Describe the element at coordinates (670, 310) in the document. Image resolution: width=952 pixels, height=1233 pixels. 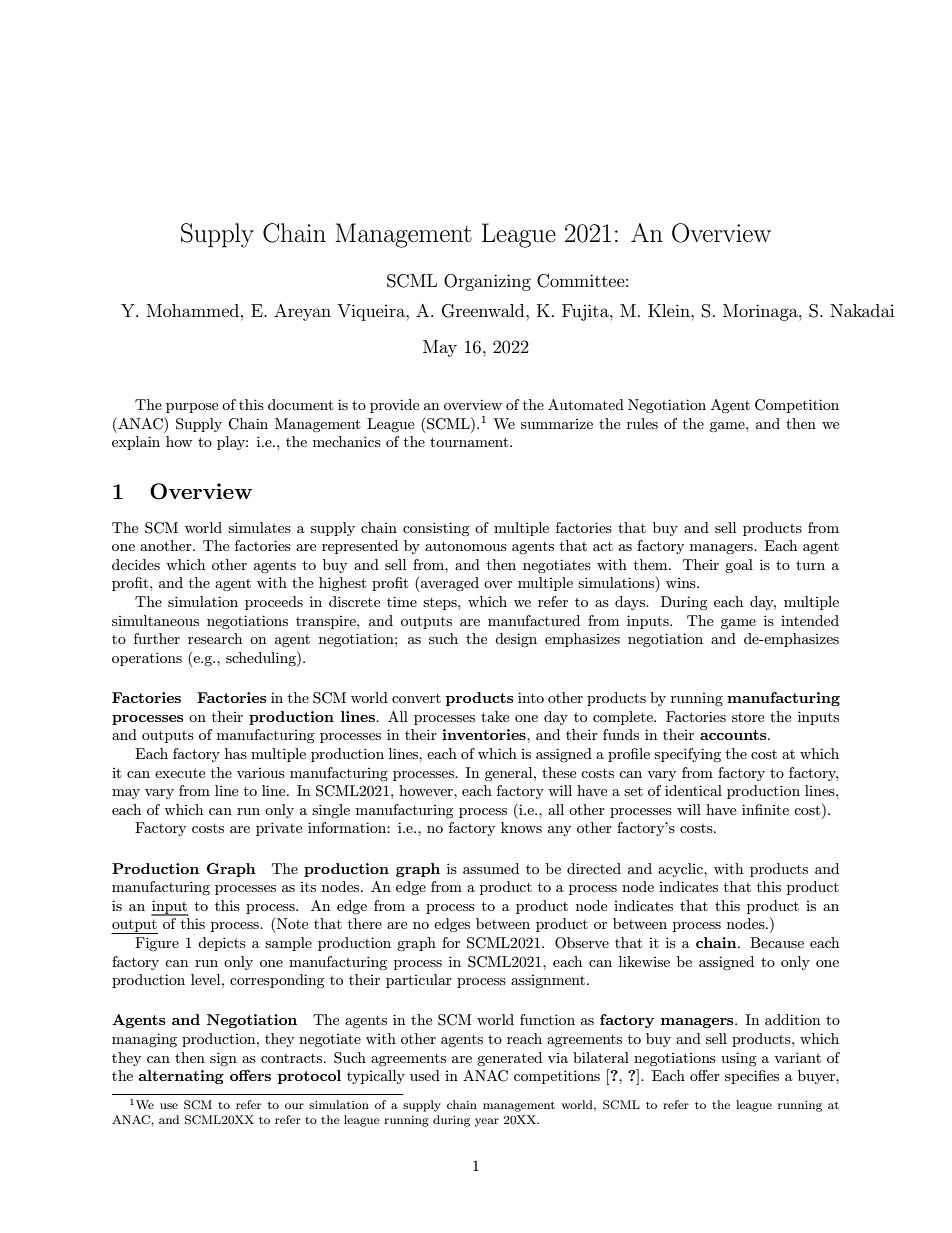
I see `Klein` at that location.
